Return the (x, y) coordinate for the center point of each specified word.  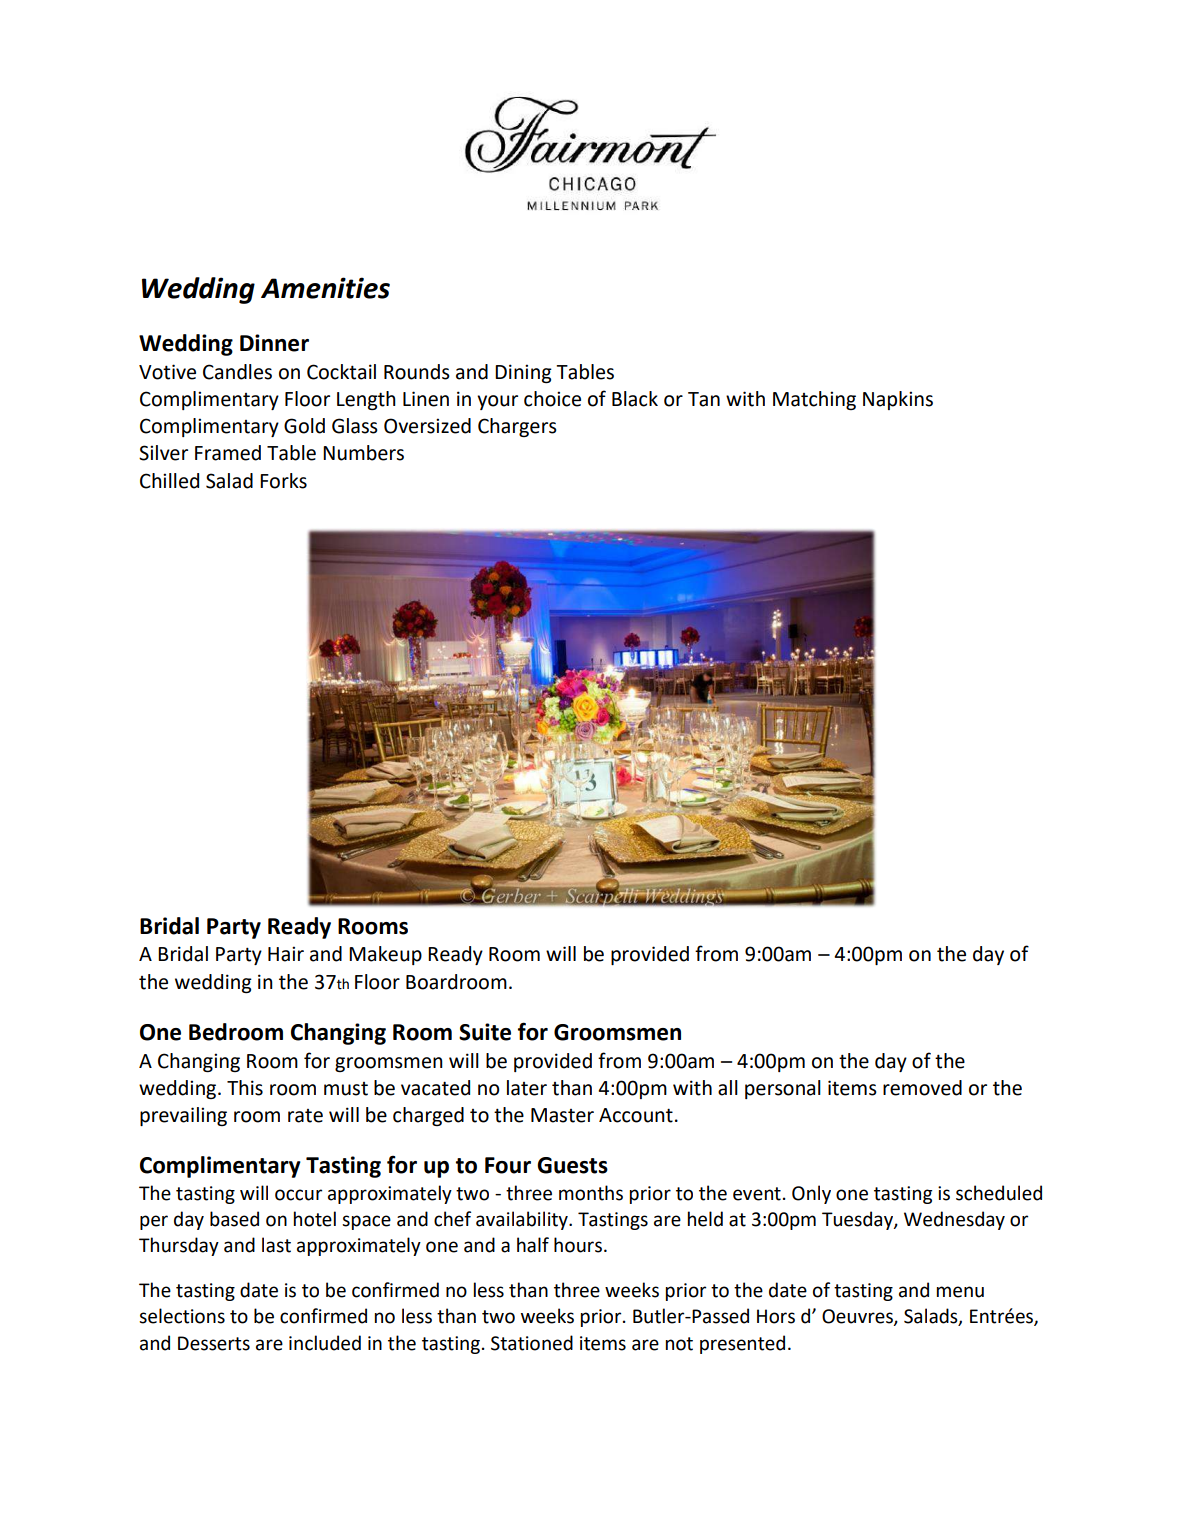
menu (960, 1292)
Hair (286, 954)
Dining (523, 373)
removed (922, 1088)
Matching (814, 400)
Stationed (532, 1343)
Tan (704, 399)
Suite (485, 1032)
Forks (283, 481)
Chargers (517, 427)
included (325, 1343)
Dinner (274, 343)
